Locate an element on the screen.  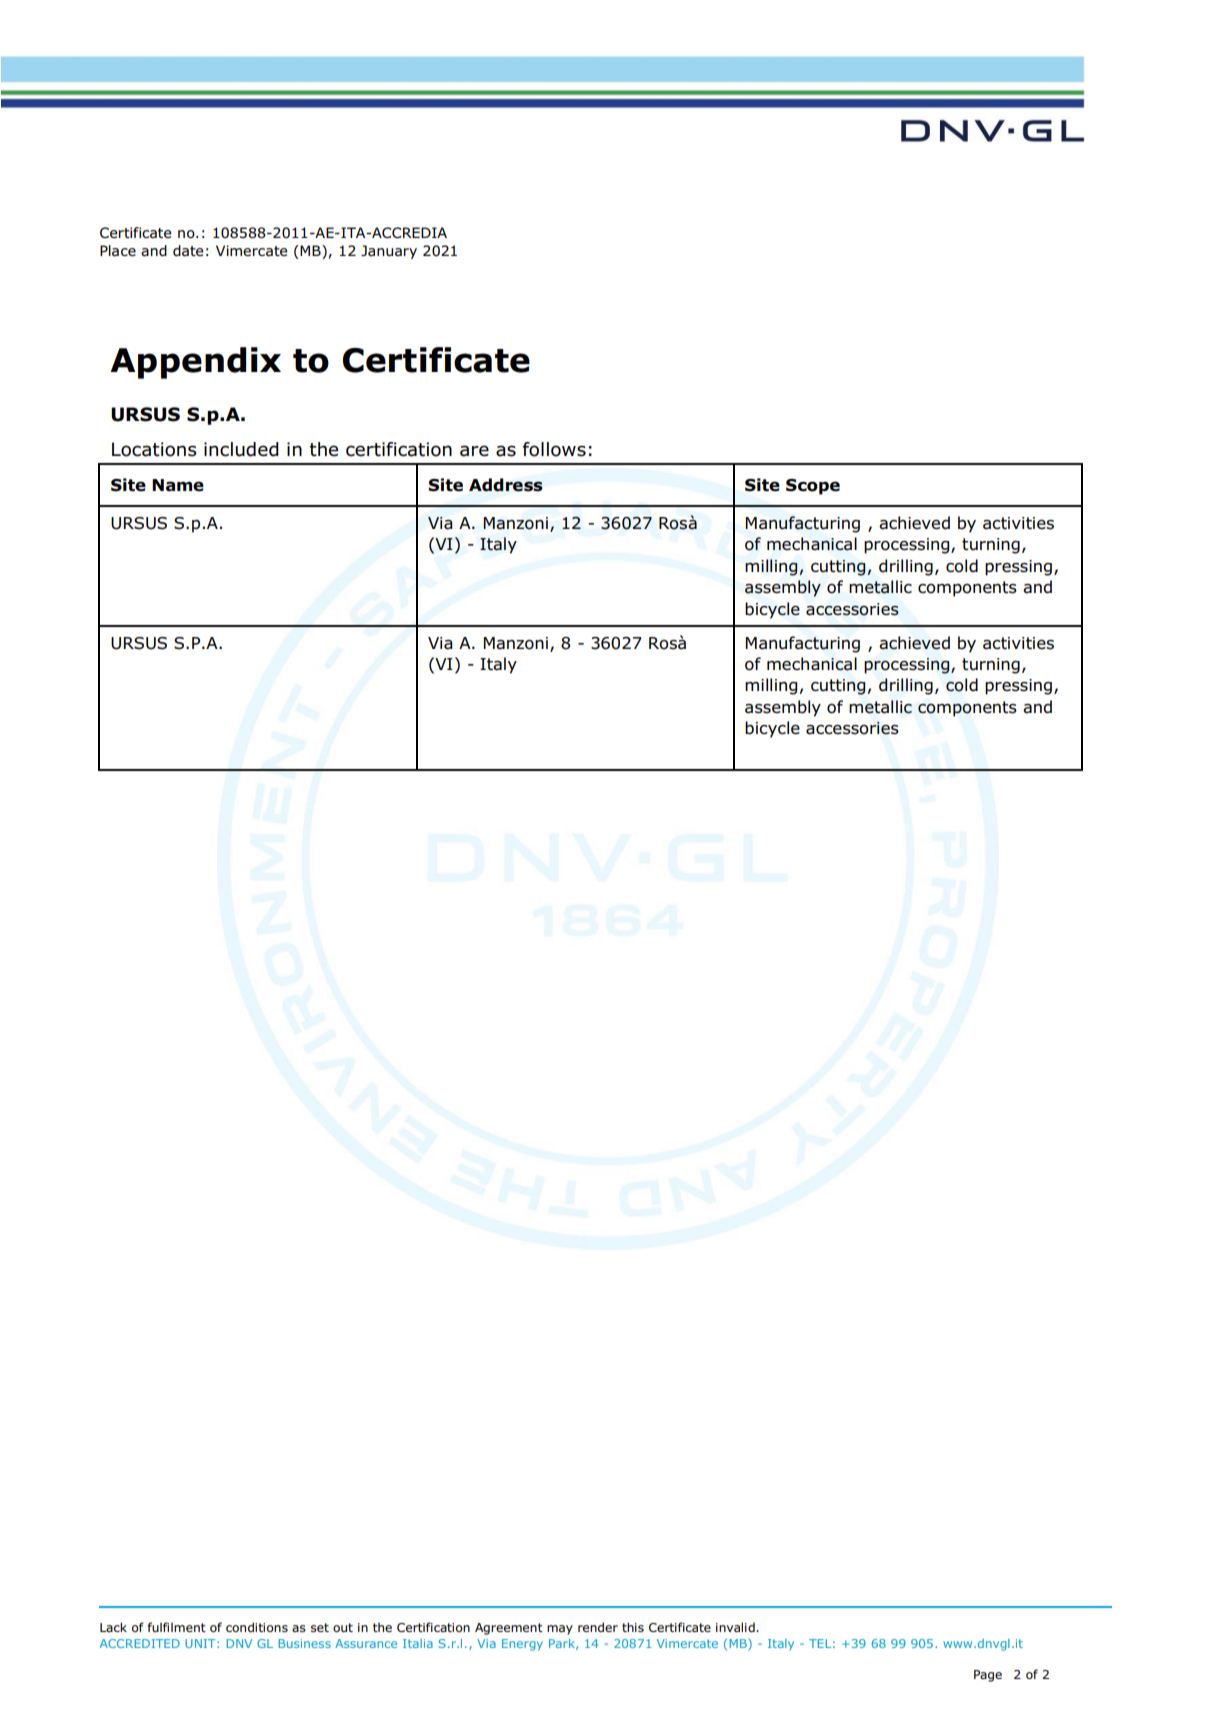
Page is located at coordinates (988, 1676).
